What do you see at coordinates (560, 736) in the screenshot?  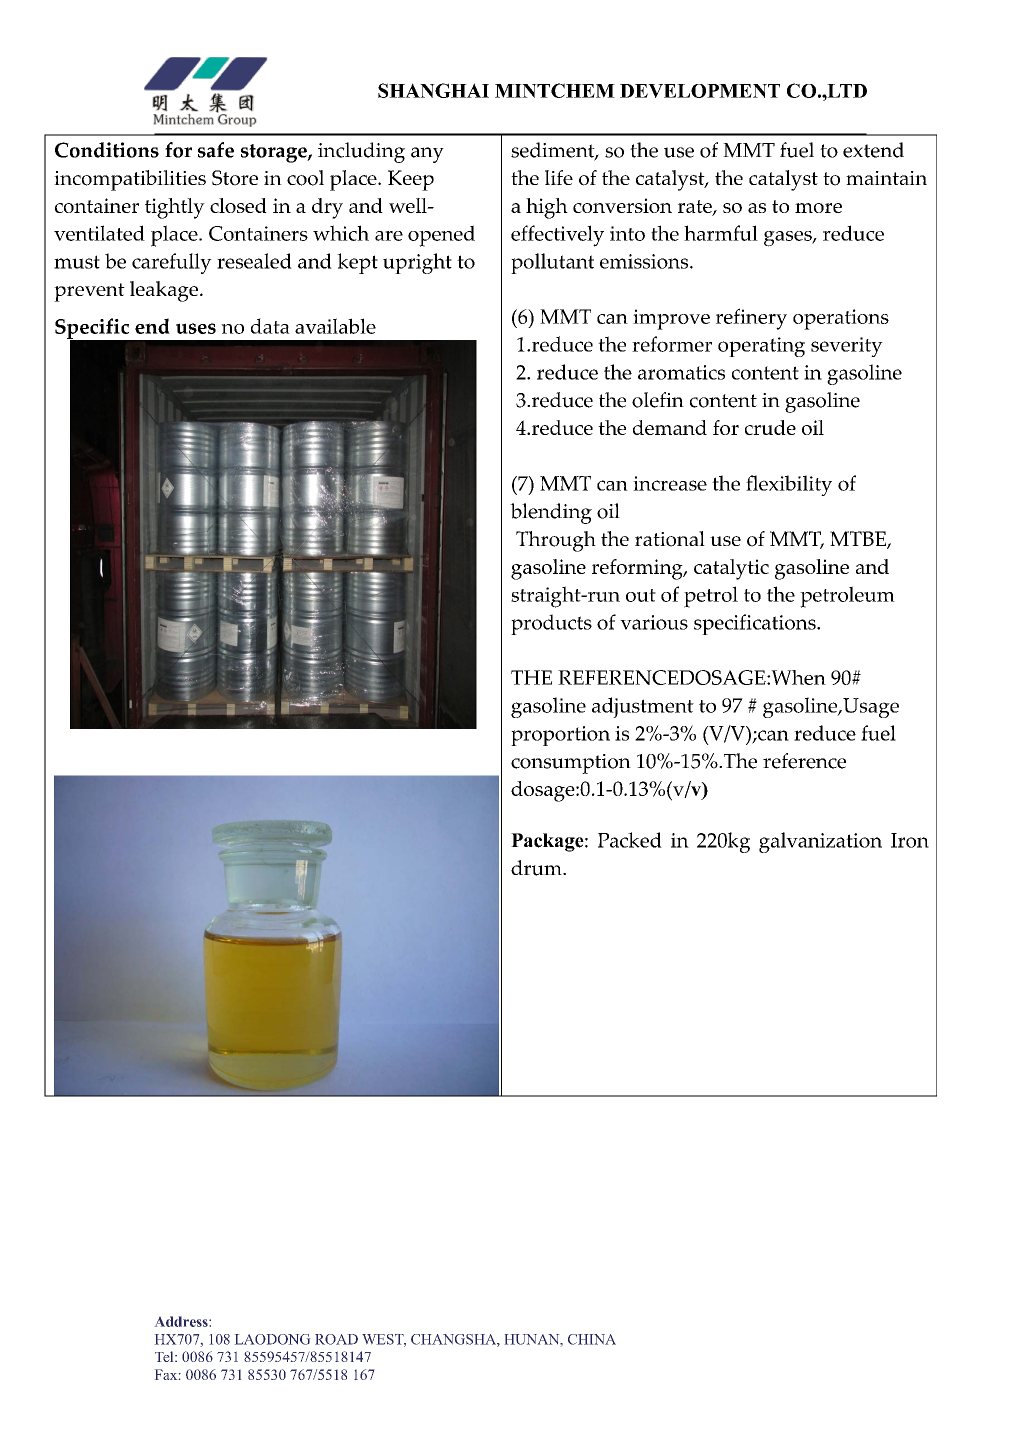 I see `proportion` at bounding box center [560, 736].
